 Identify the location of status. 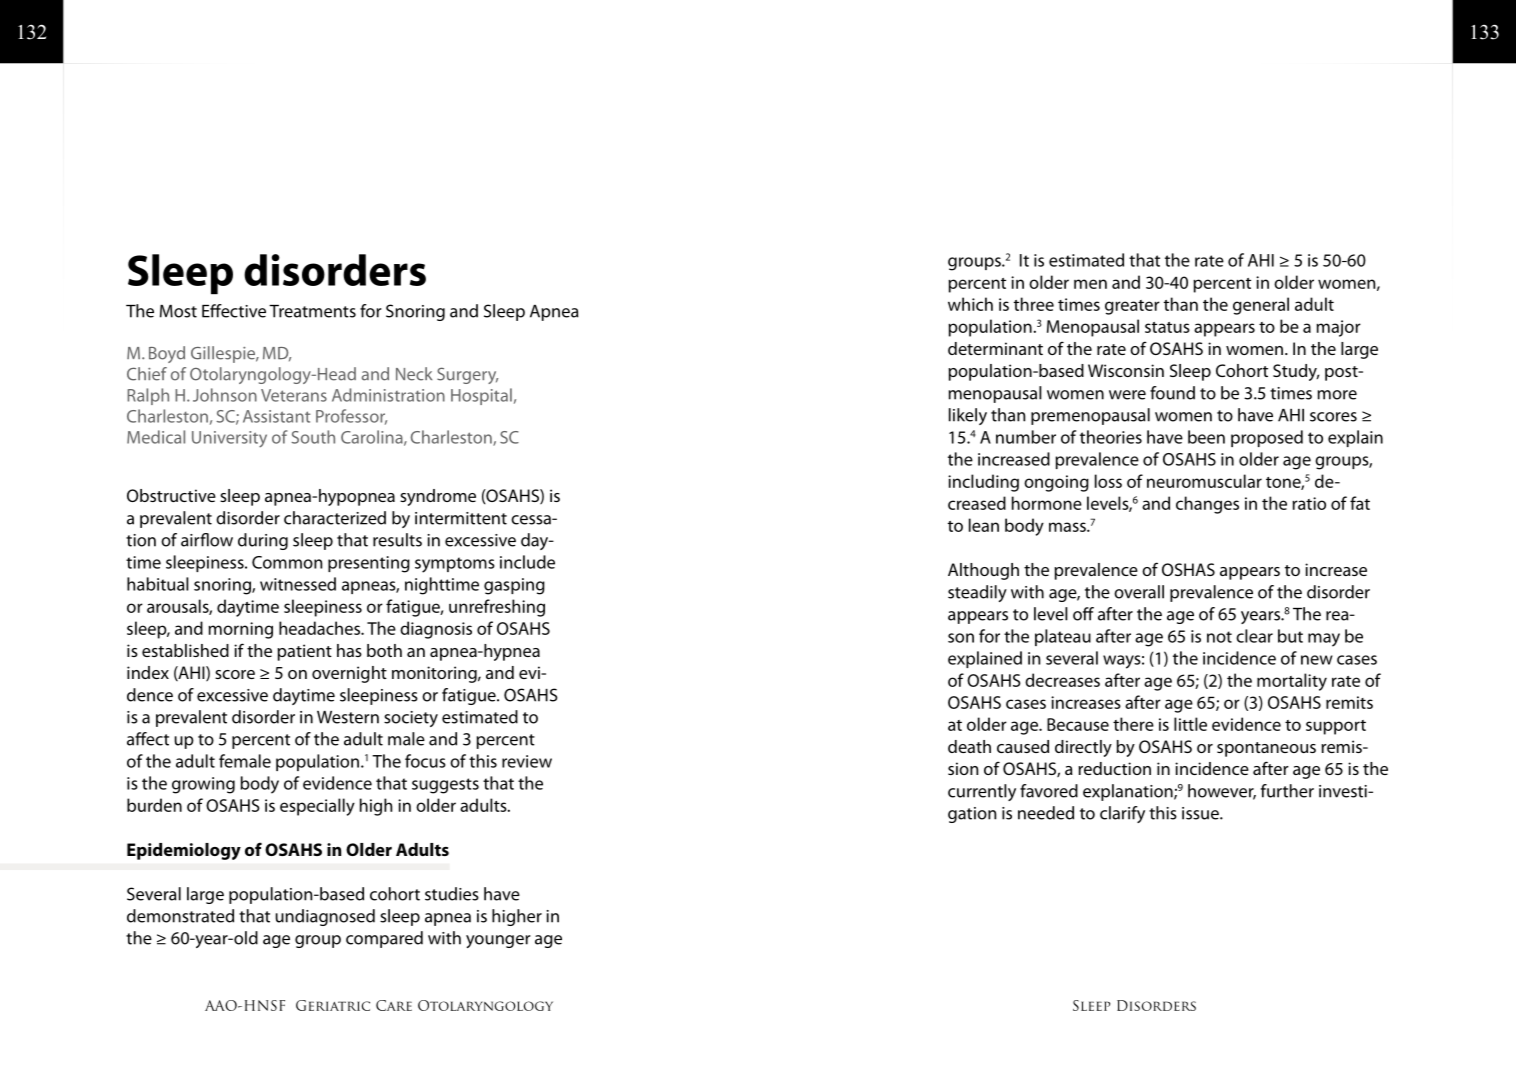
(1167, 327).
